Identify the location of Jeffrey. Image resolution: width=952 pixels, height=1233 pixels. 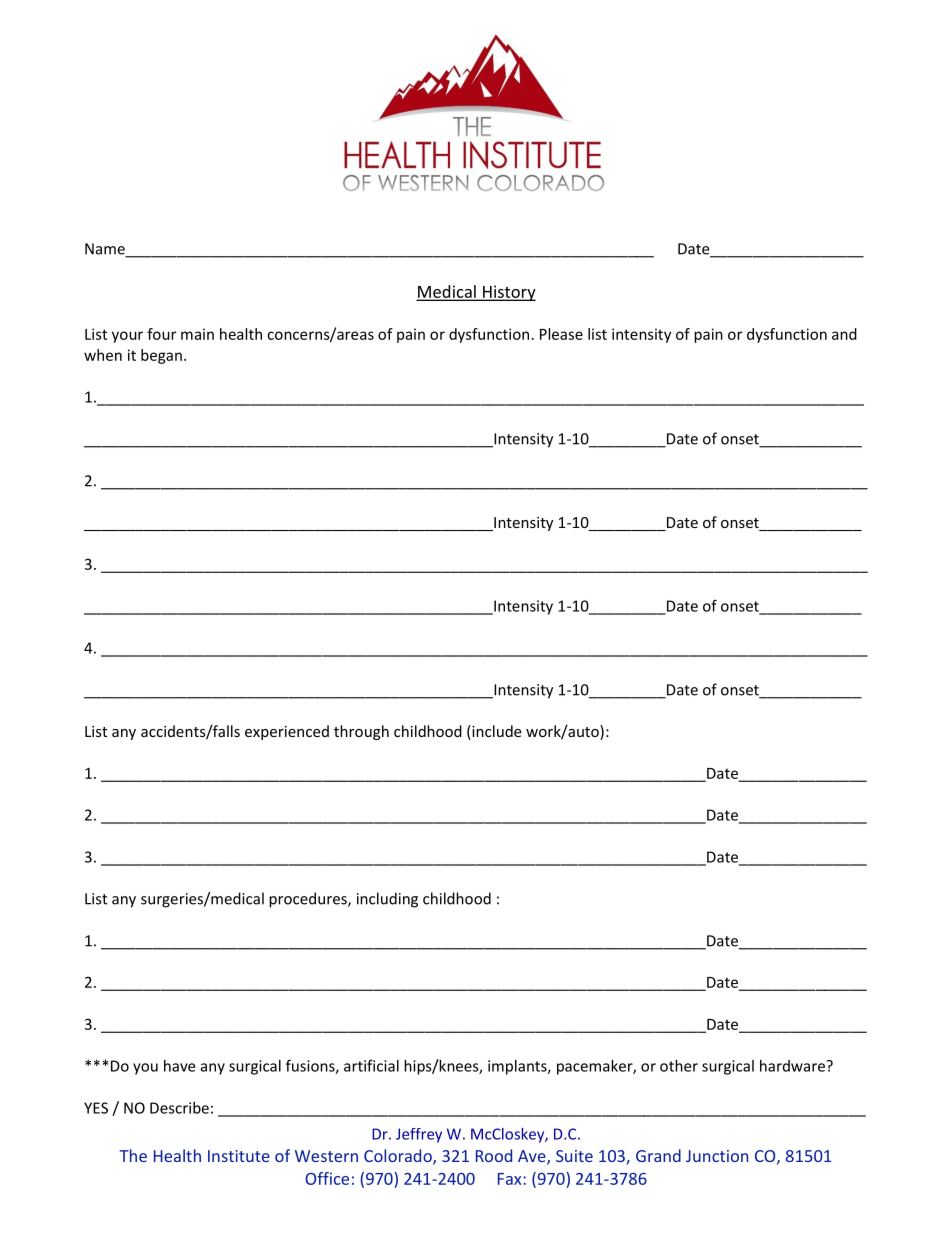
(419, 1135).
